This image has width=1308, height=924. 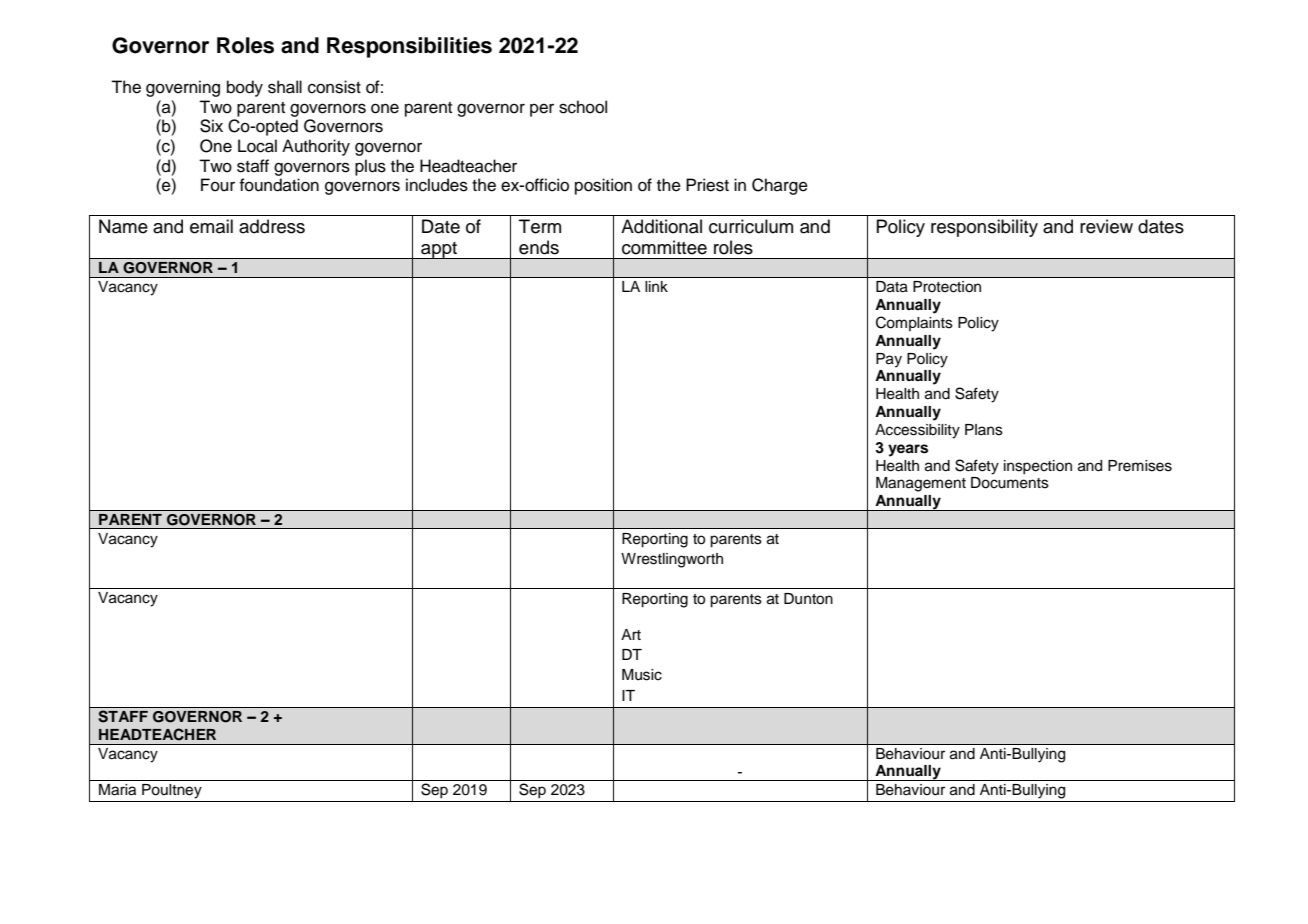 What do you see at coordinates (984, 228) in the image?
I see `responsibility` at bounding box center [984, 228].
